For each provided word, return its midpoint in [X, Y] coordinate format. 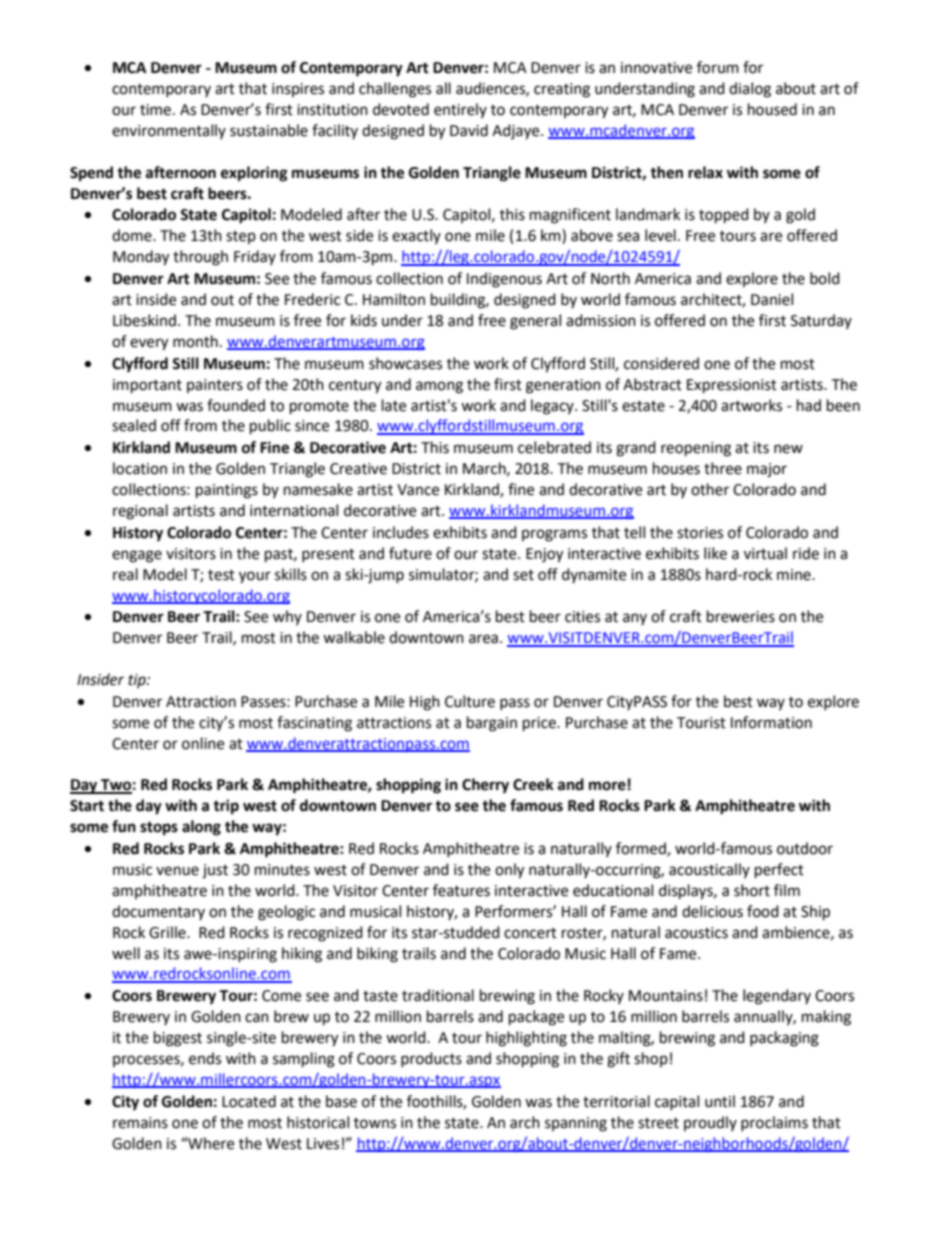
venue [177, 871]
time [157, 110]
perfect [779, 871]
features [461, 890]
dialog [750, 90]
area [483, 639]
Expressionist [732, 386]
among [439, 387]
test [221, 575]
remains [140, 1123]
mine [795, 575]
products [431, 1059]
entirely [460, 110]
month [195, 341]
